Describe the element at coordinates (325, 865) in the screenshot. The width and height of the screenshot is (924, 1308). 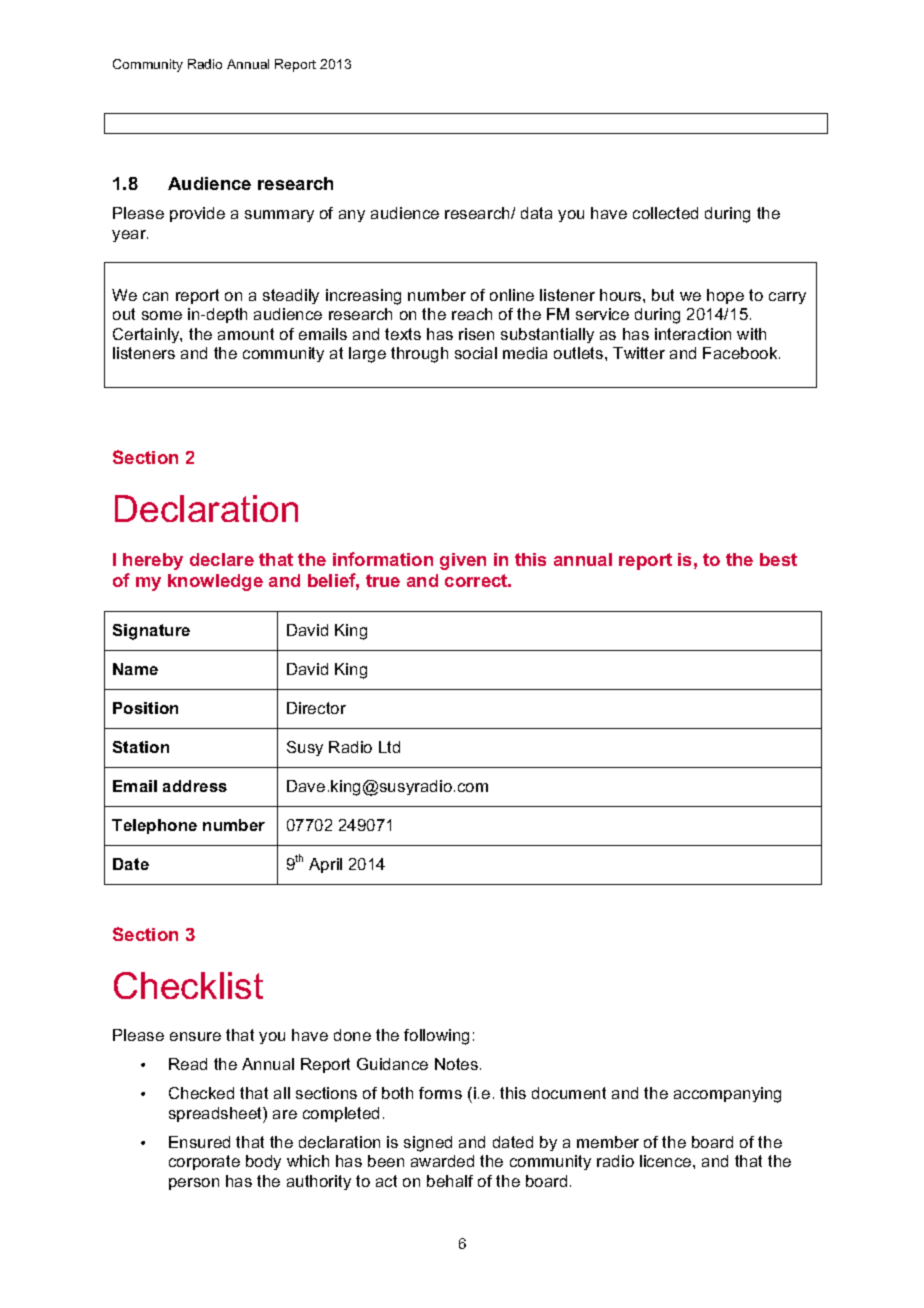
I see `April` at that location.
